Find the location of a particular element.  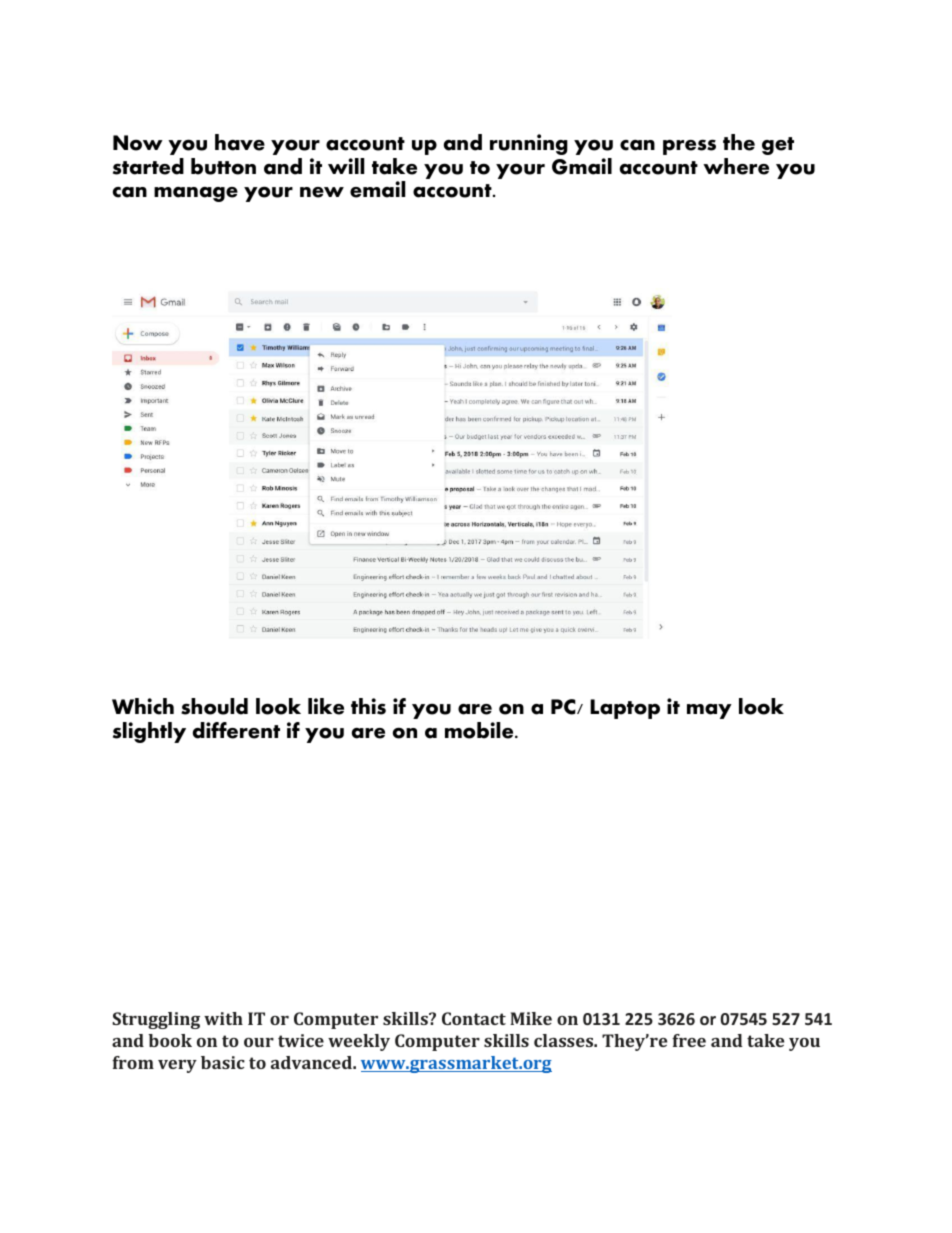

Laptop is located at coordinates (625, 709).
